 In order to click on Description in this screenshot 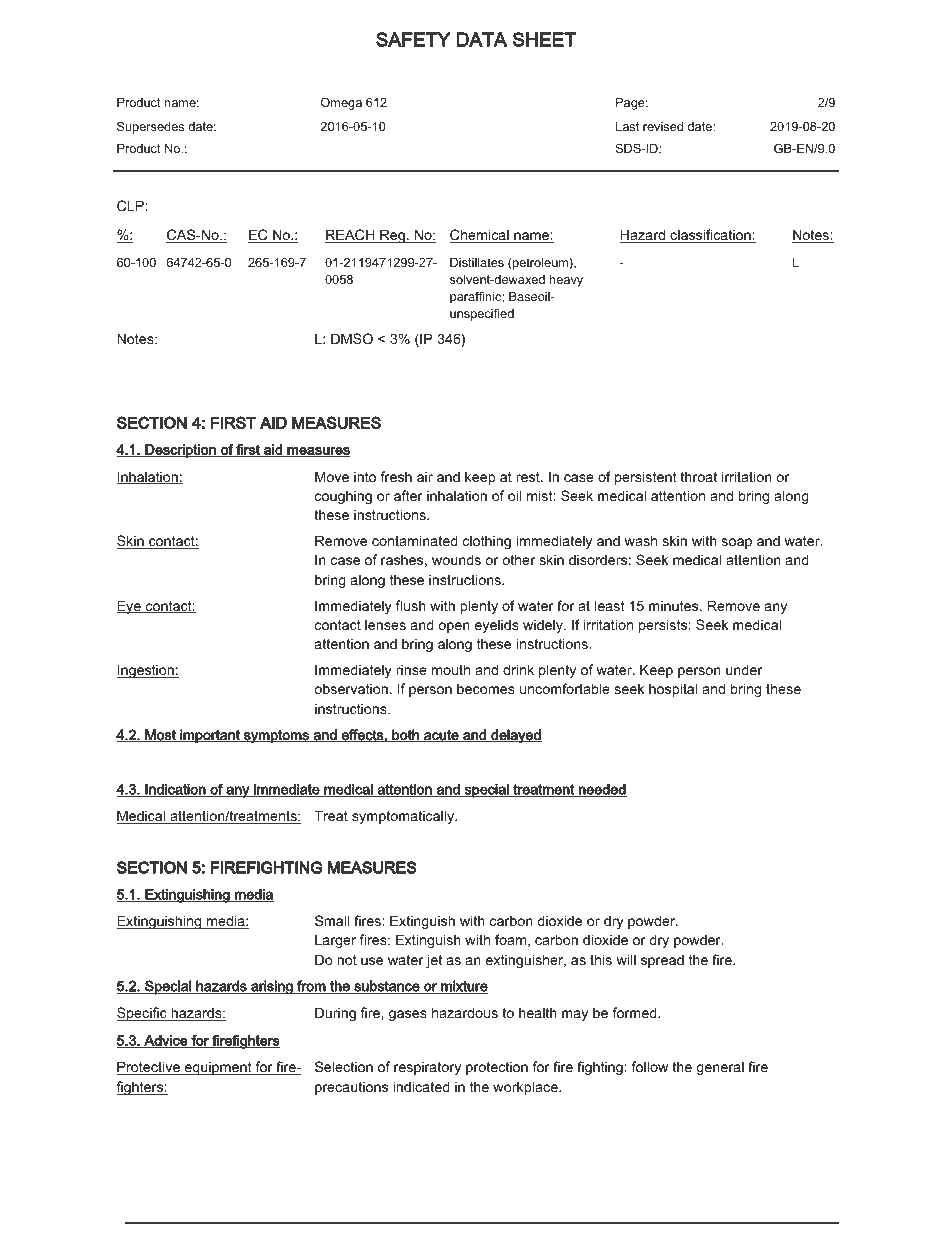, I will do `click(180, 451)`.
